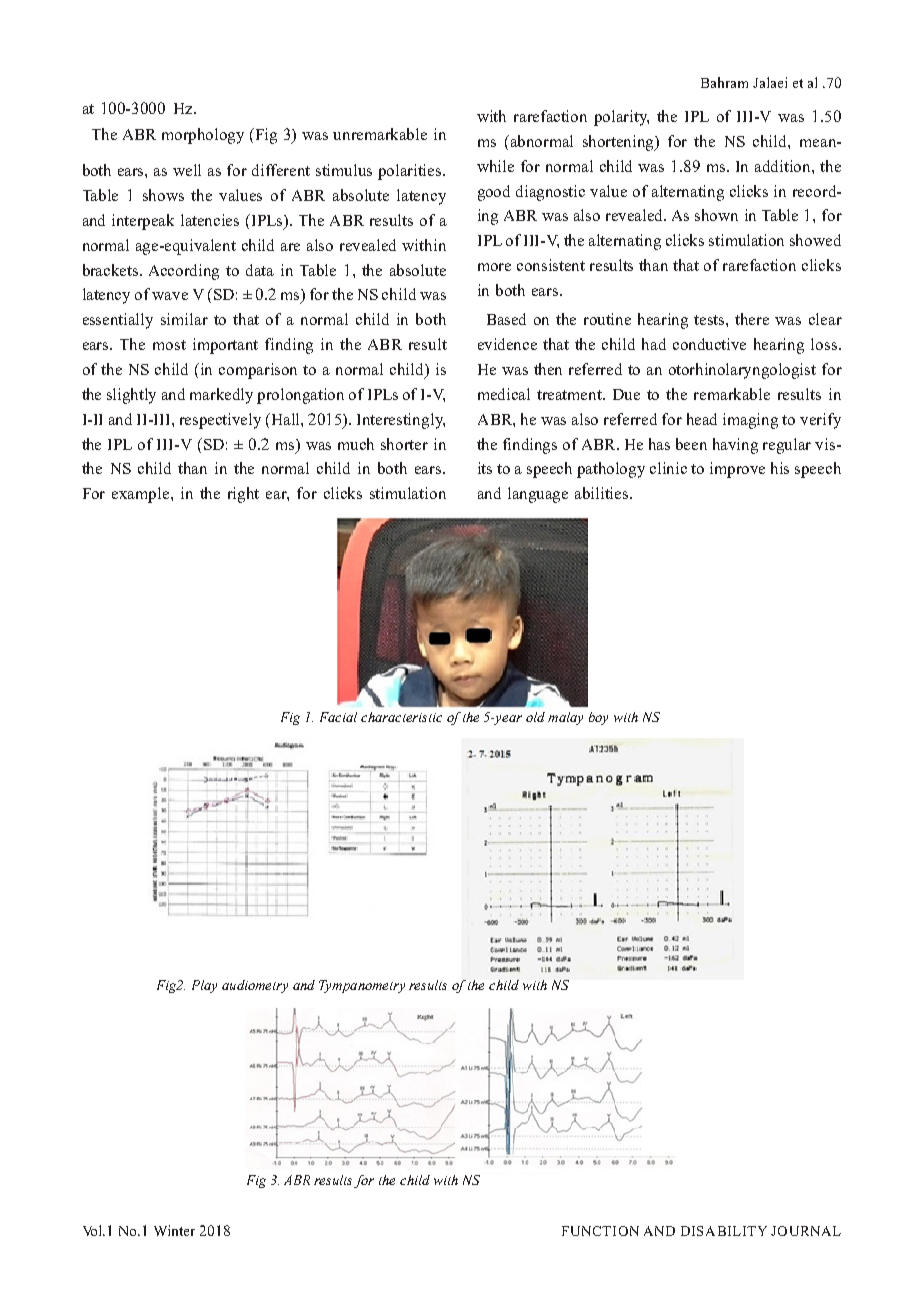 This screenshot has height=1308, width=924. What do you see at coordinates (174, 1230) in the screenshot?
I see `Winter` at bounding box center [174, 1230].
